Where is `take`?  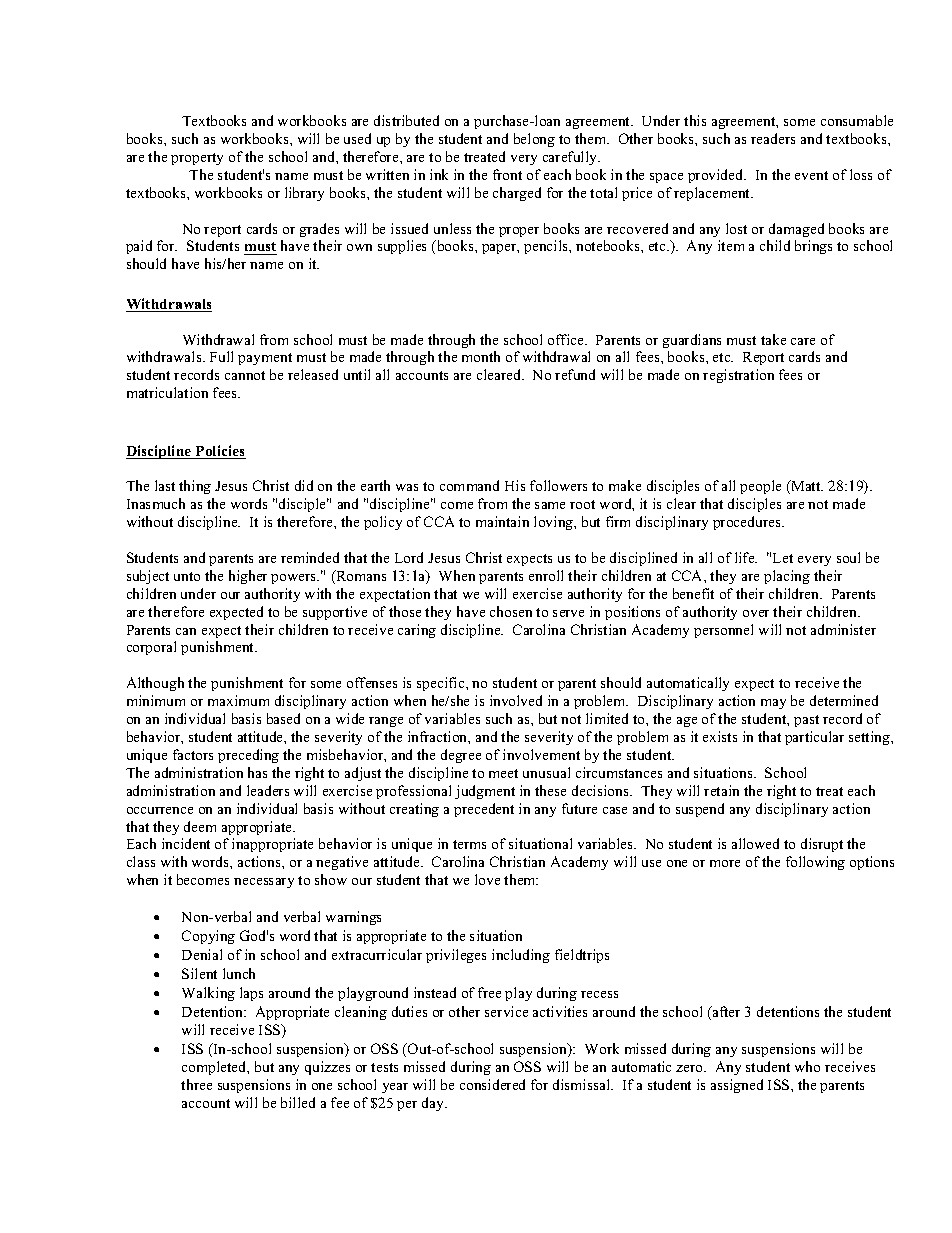
take is located at coordinates (773, 339).
